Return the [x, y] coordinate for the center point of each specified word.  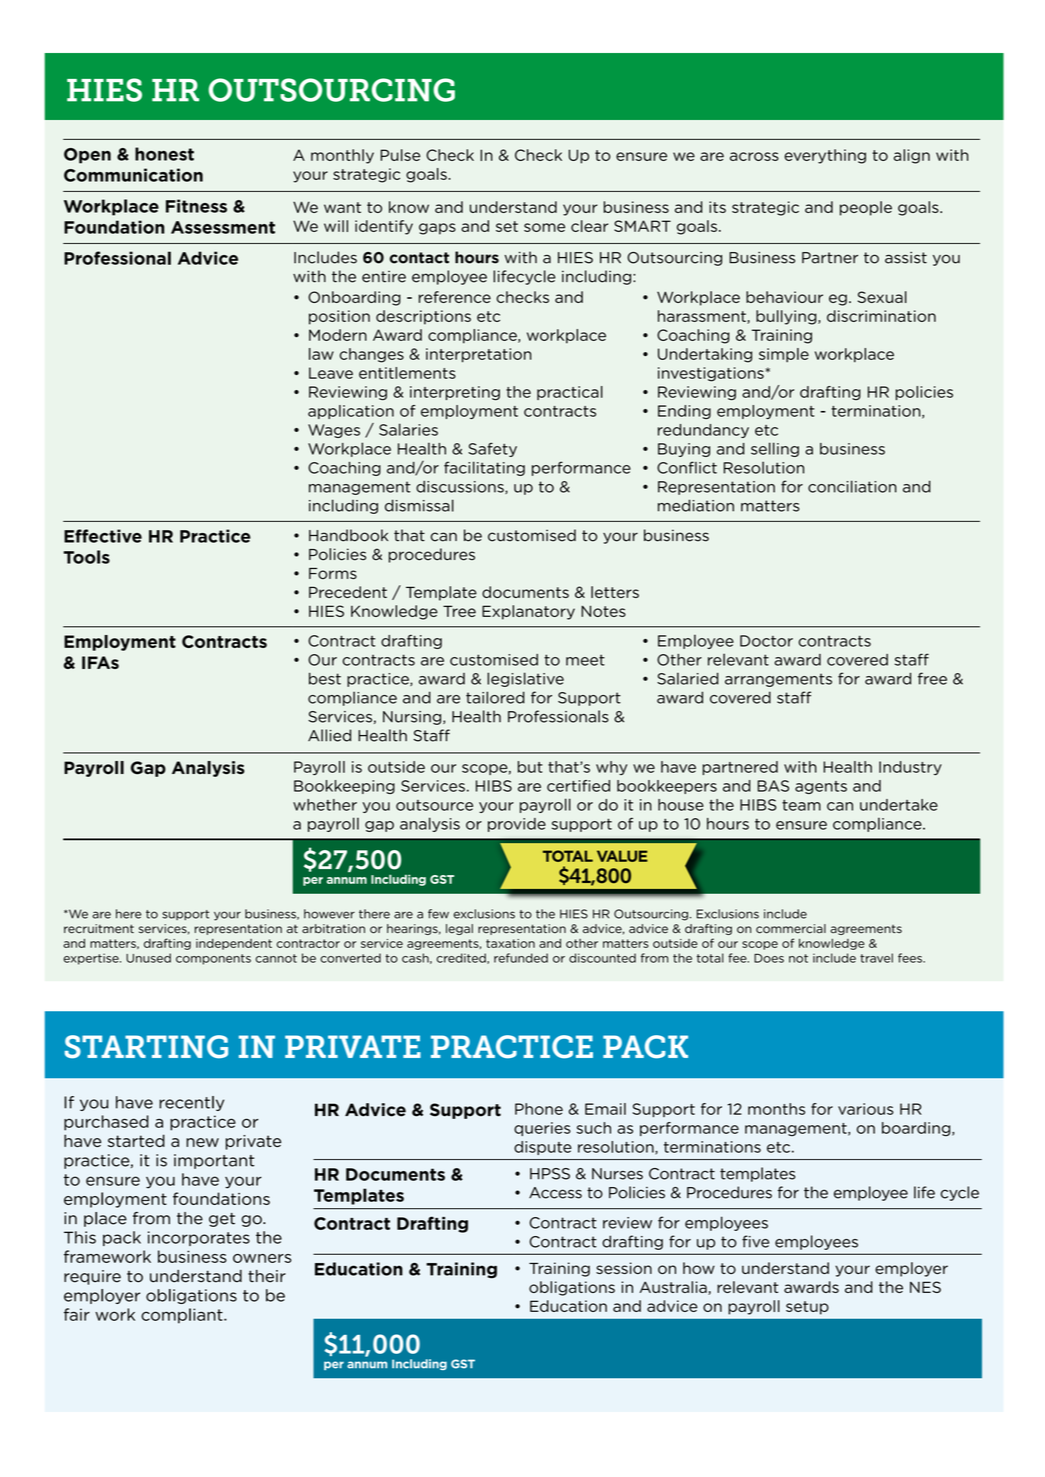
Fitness [196, 206]
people [866, 208]
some [544, 227]
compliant [183, 1316]
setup [807, 1308]
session [624, 1268]
